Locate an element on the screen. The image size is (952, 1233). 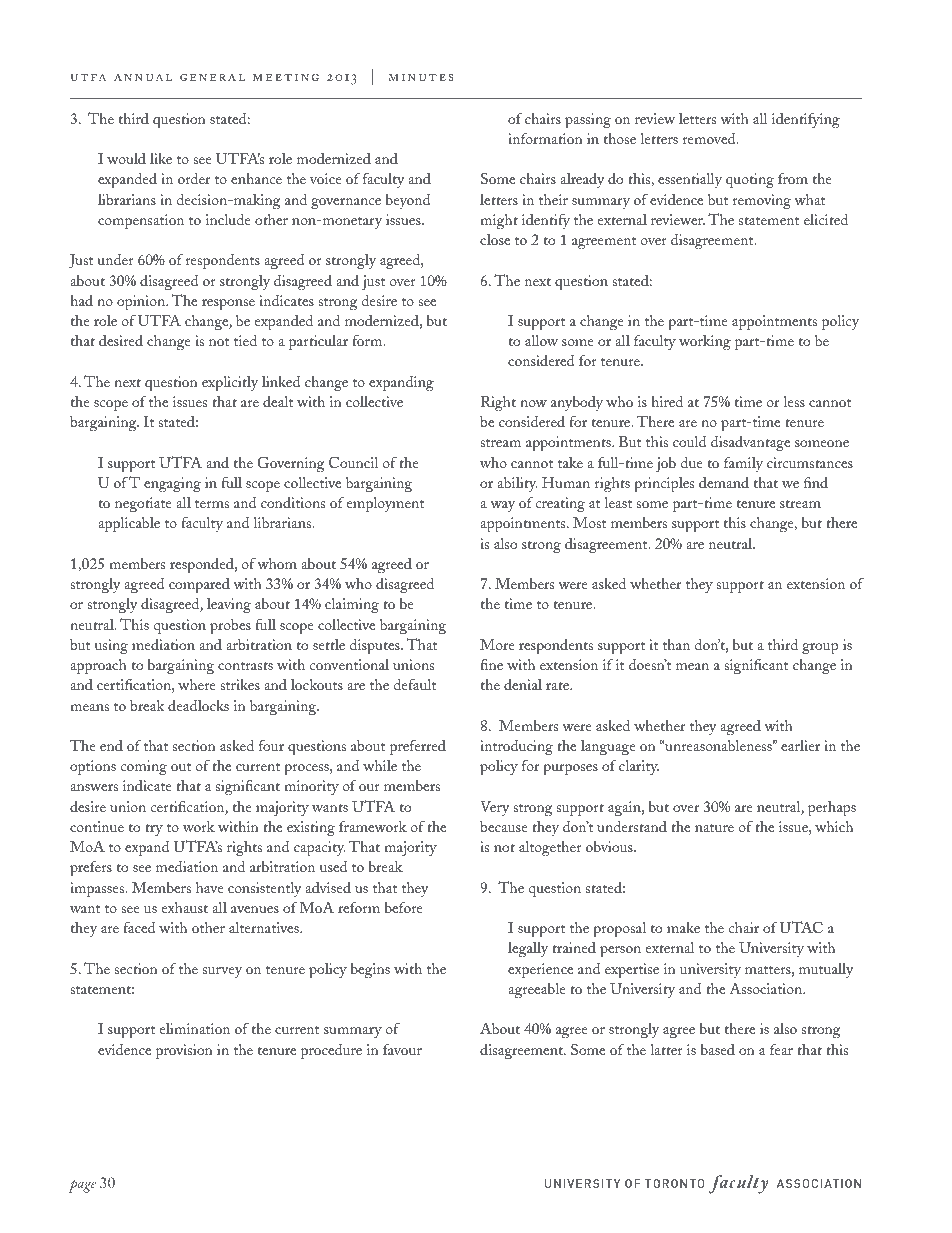
than is located at coordinates (676, 644).
